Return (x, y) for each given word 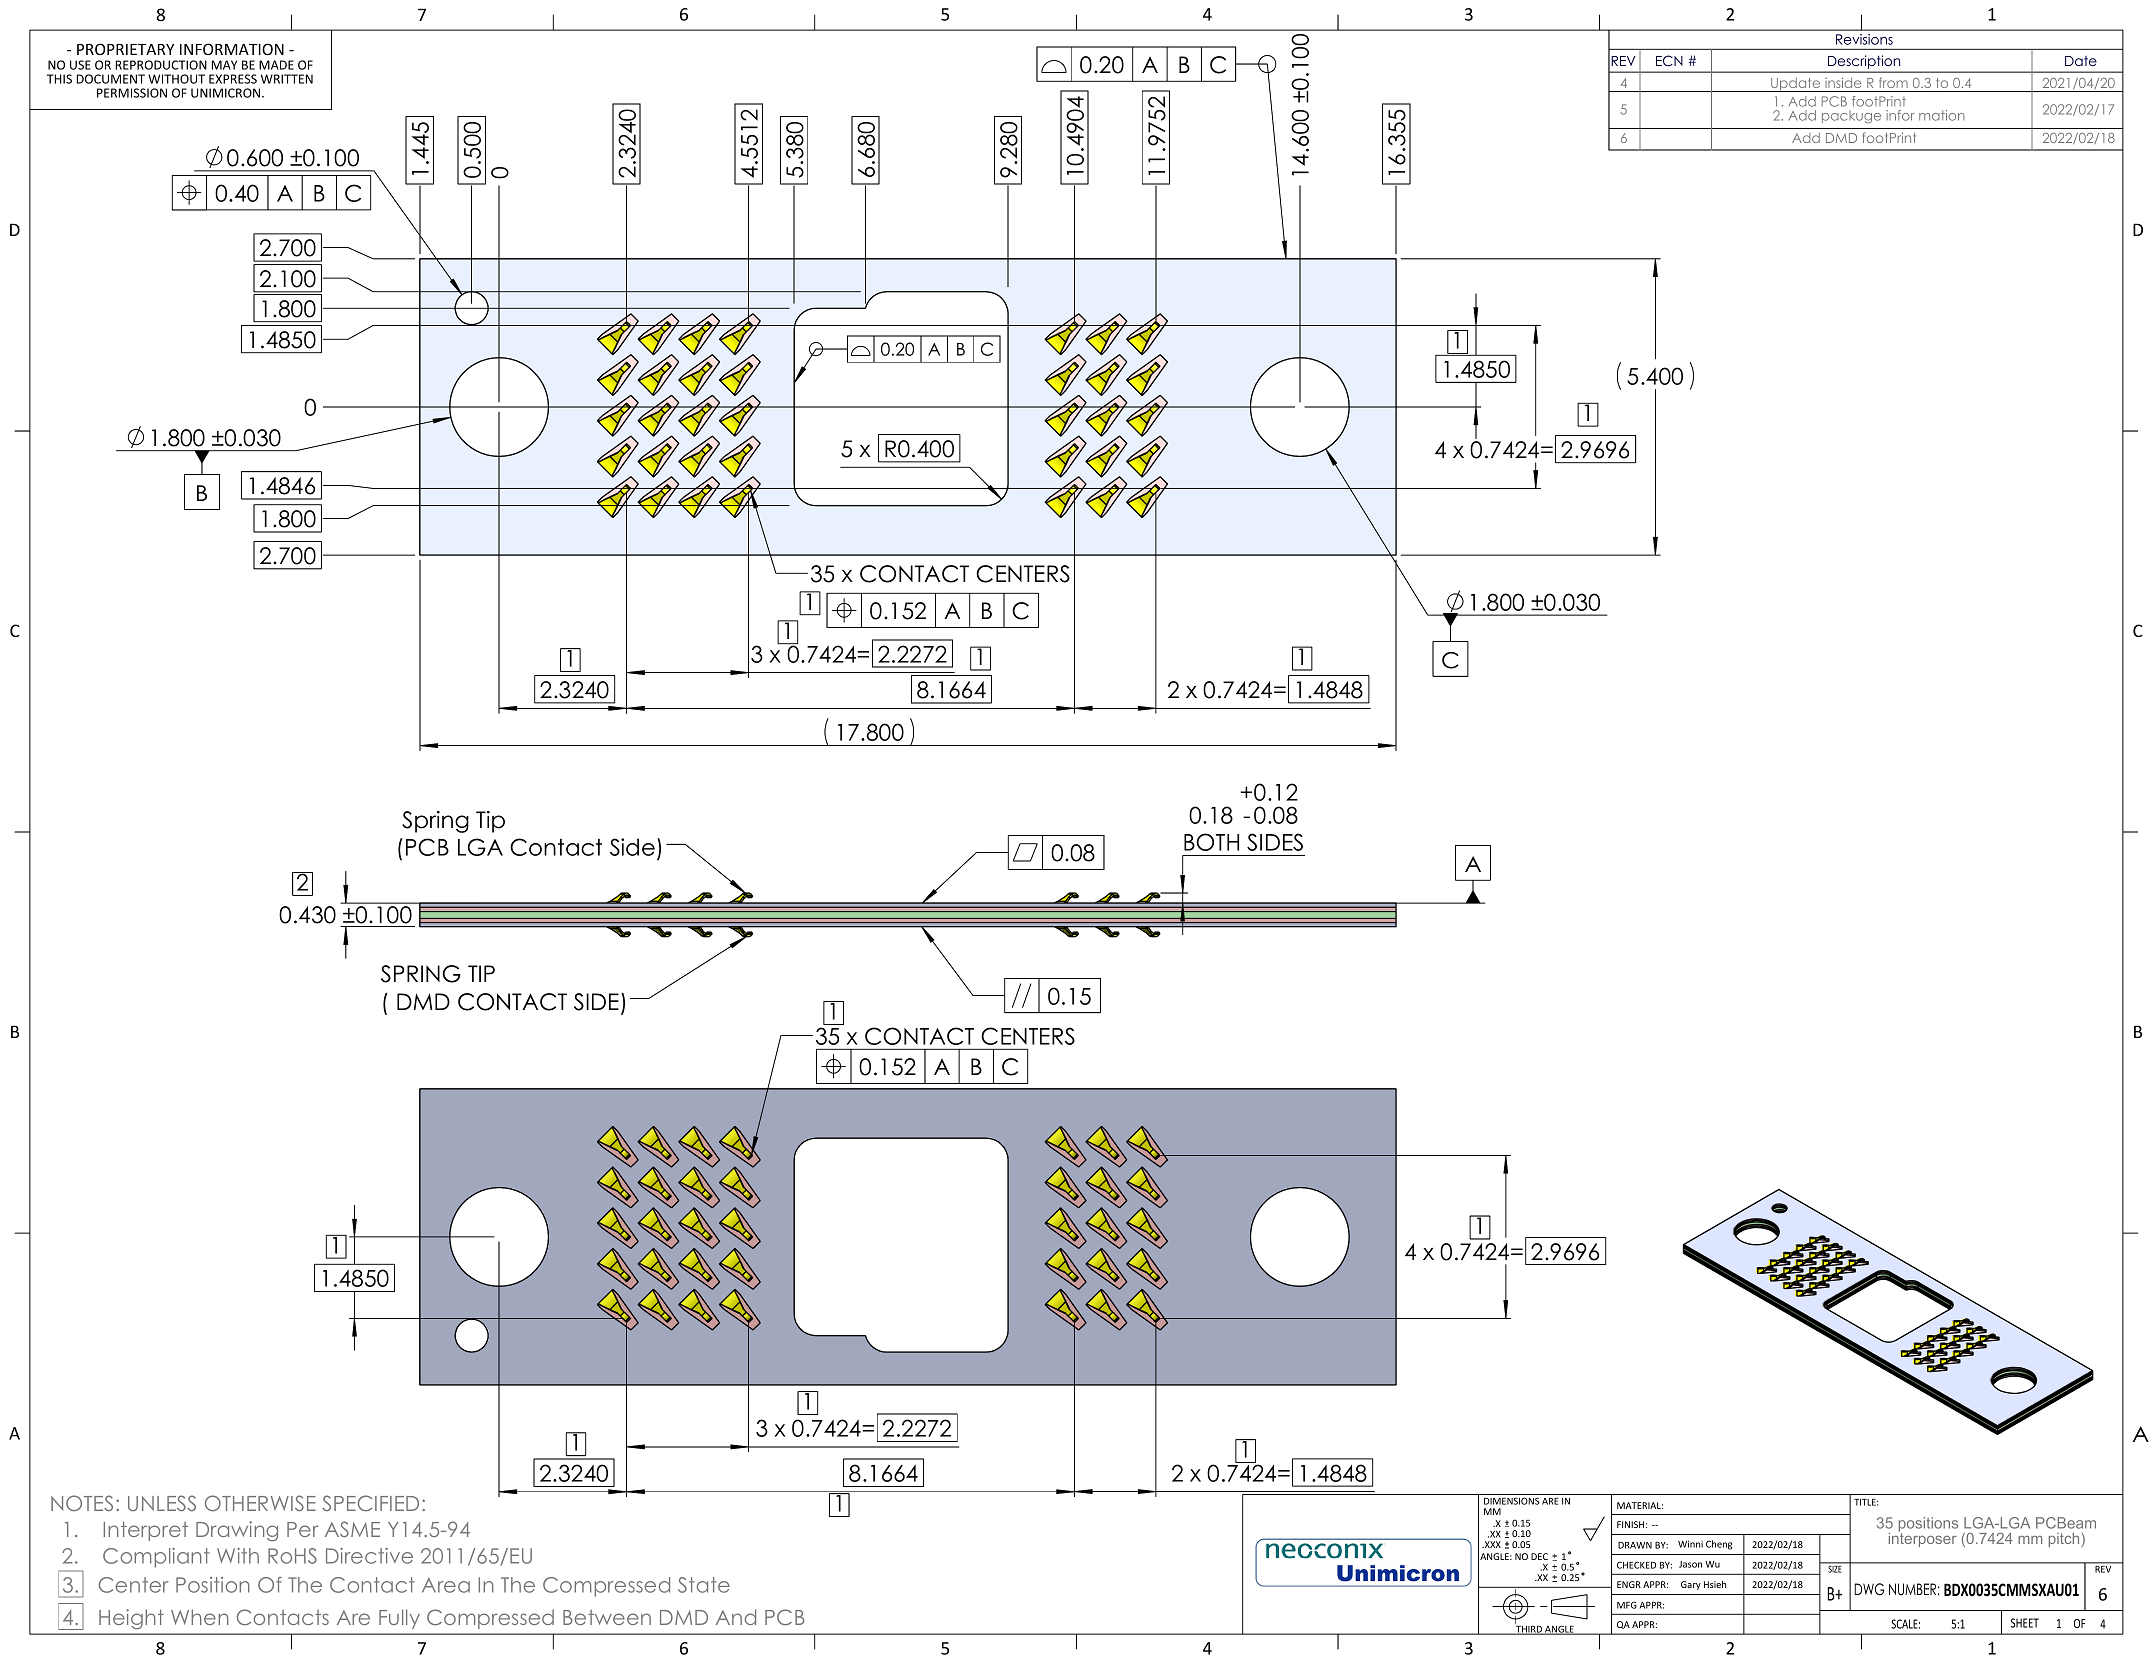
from (1893, 82)
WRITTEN (287, 79)
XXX (1491, 1544)
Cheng (1719, 1545)
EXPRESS (233, 79)
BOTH (1211, 842)
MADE (276, 65)
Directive (369, 1556)
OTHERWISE (260, 1503)
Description (1864, 63)
